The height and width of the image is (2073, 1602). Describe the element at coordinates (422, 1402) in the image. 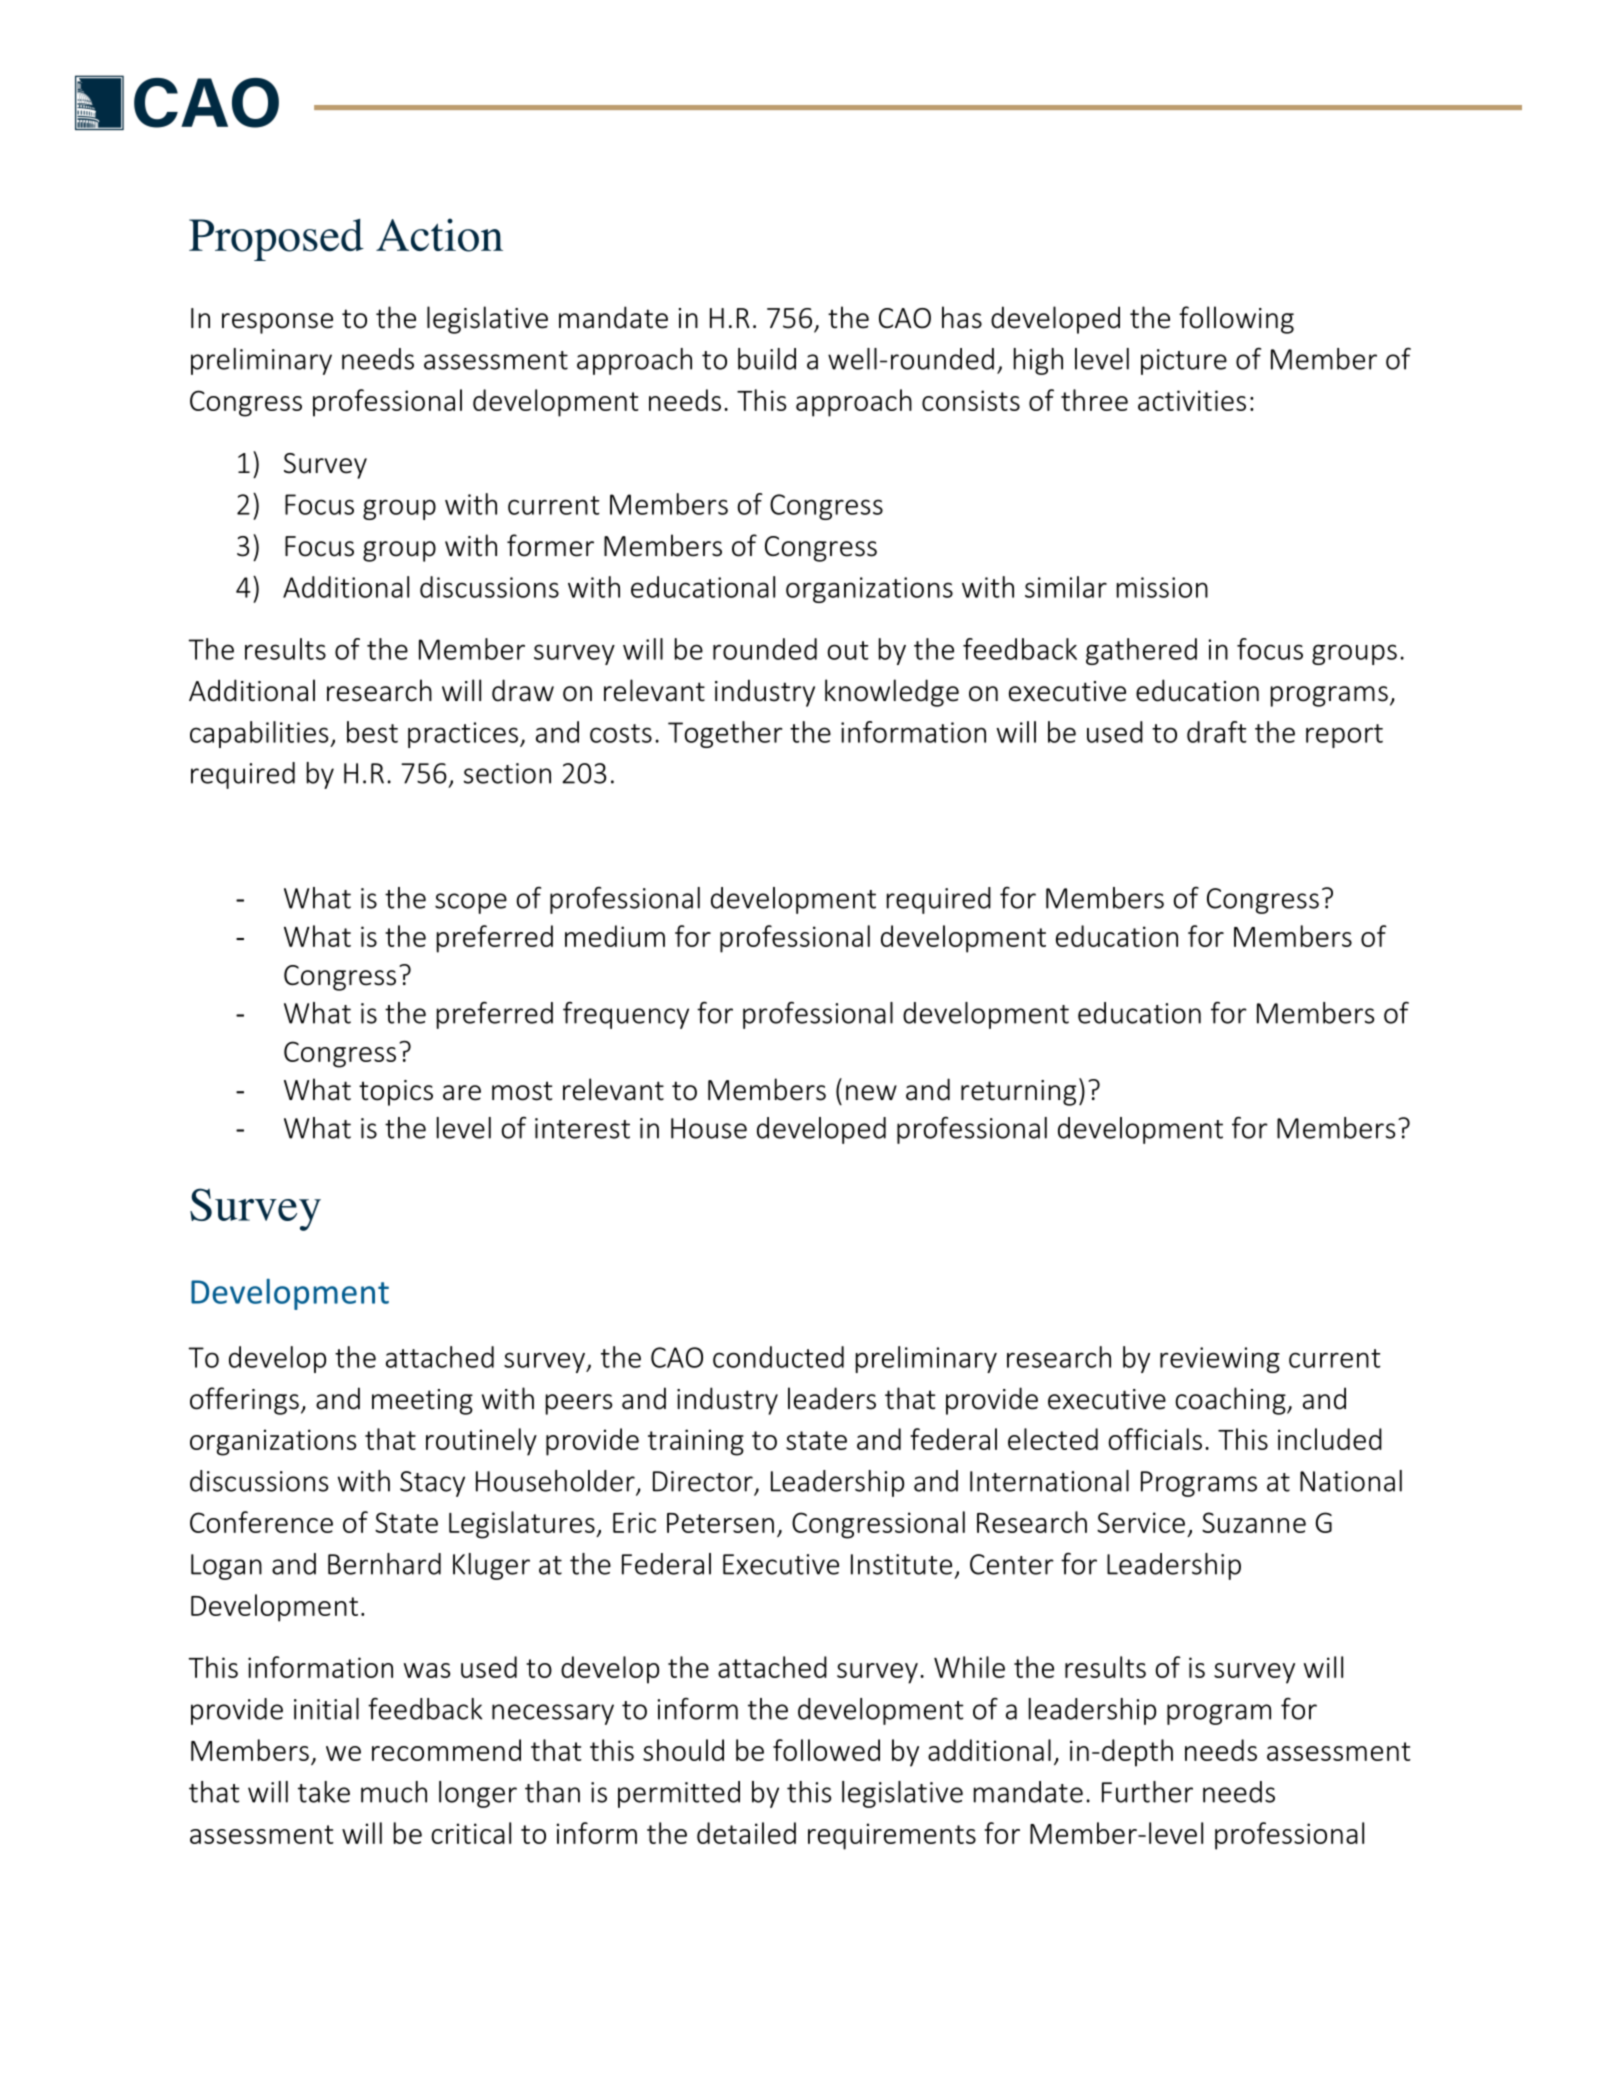

I see `meeting` at that location.
